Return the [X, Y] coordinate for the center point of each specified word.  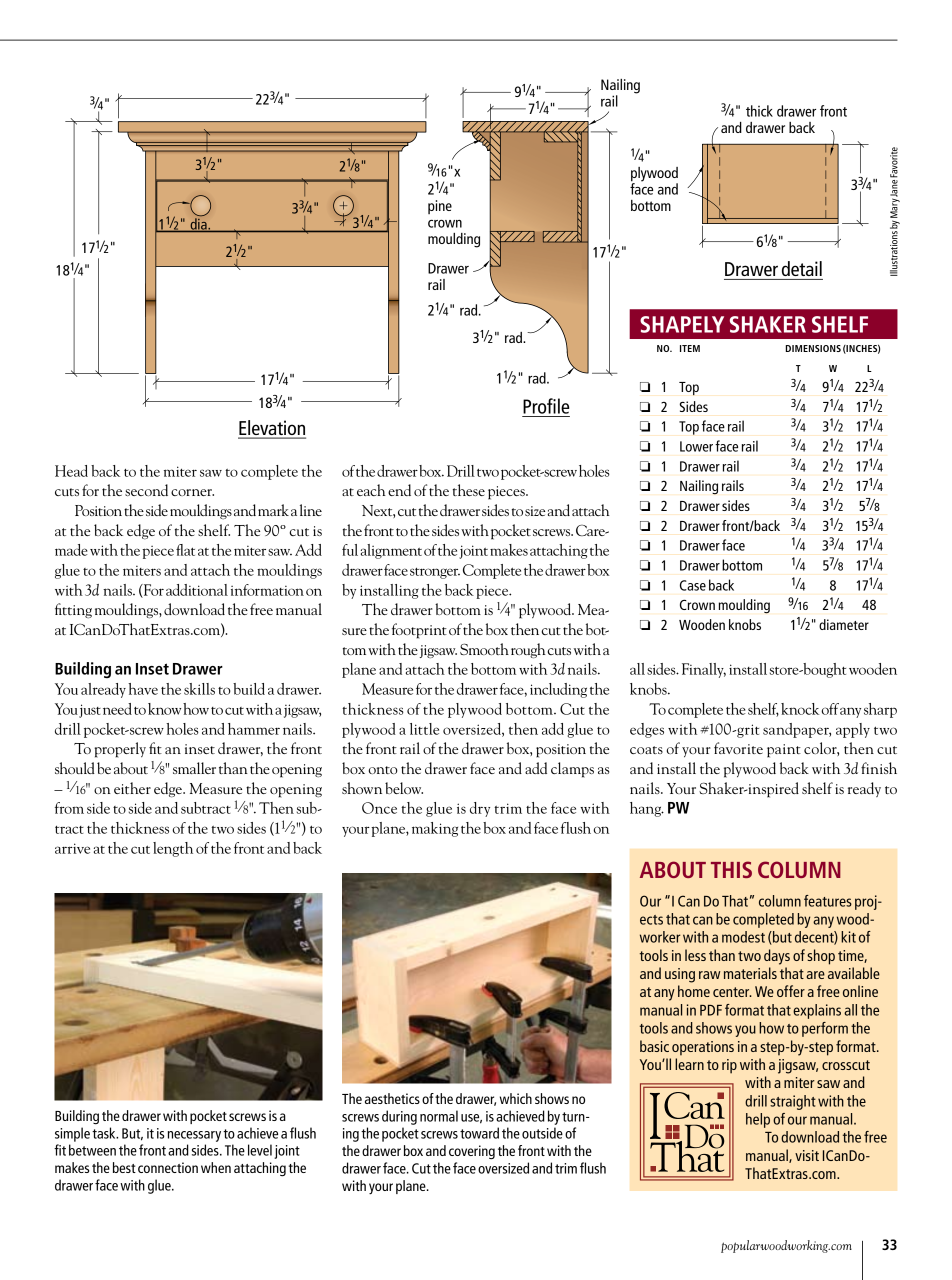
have [143, 689]
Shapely [682, 324]
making [435, 829]
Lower [696, 446]
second [146, 490]
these [469, 490]
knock [800, 709]
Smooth [484, 649]
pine [440, 207]
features [828, 901]
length [173, 849]
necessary [194, 1136]
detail [802, 268]
